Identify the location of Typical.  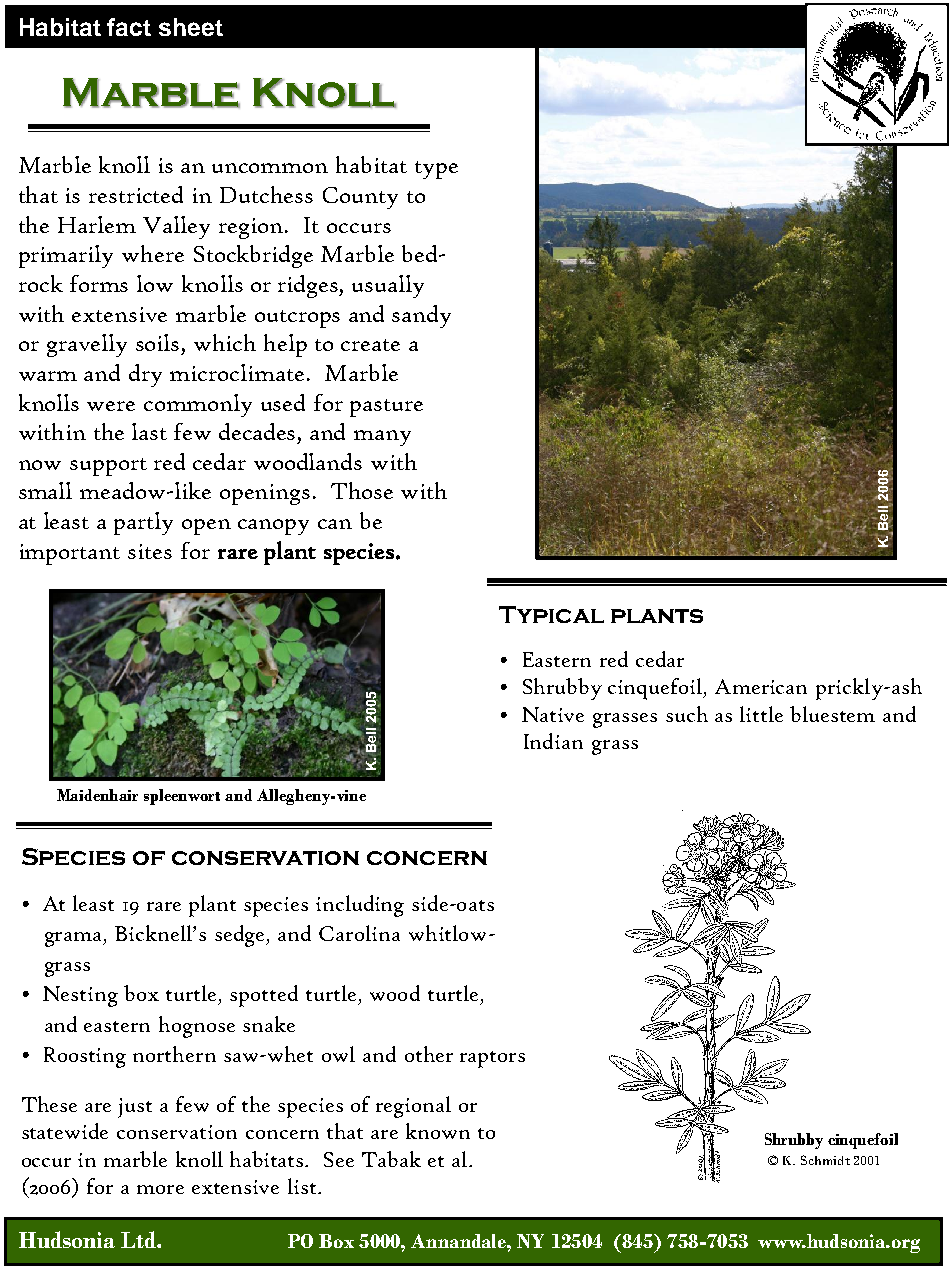
(551, 614).
